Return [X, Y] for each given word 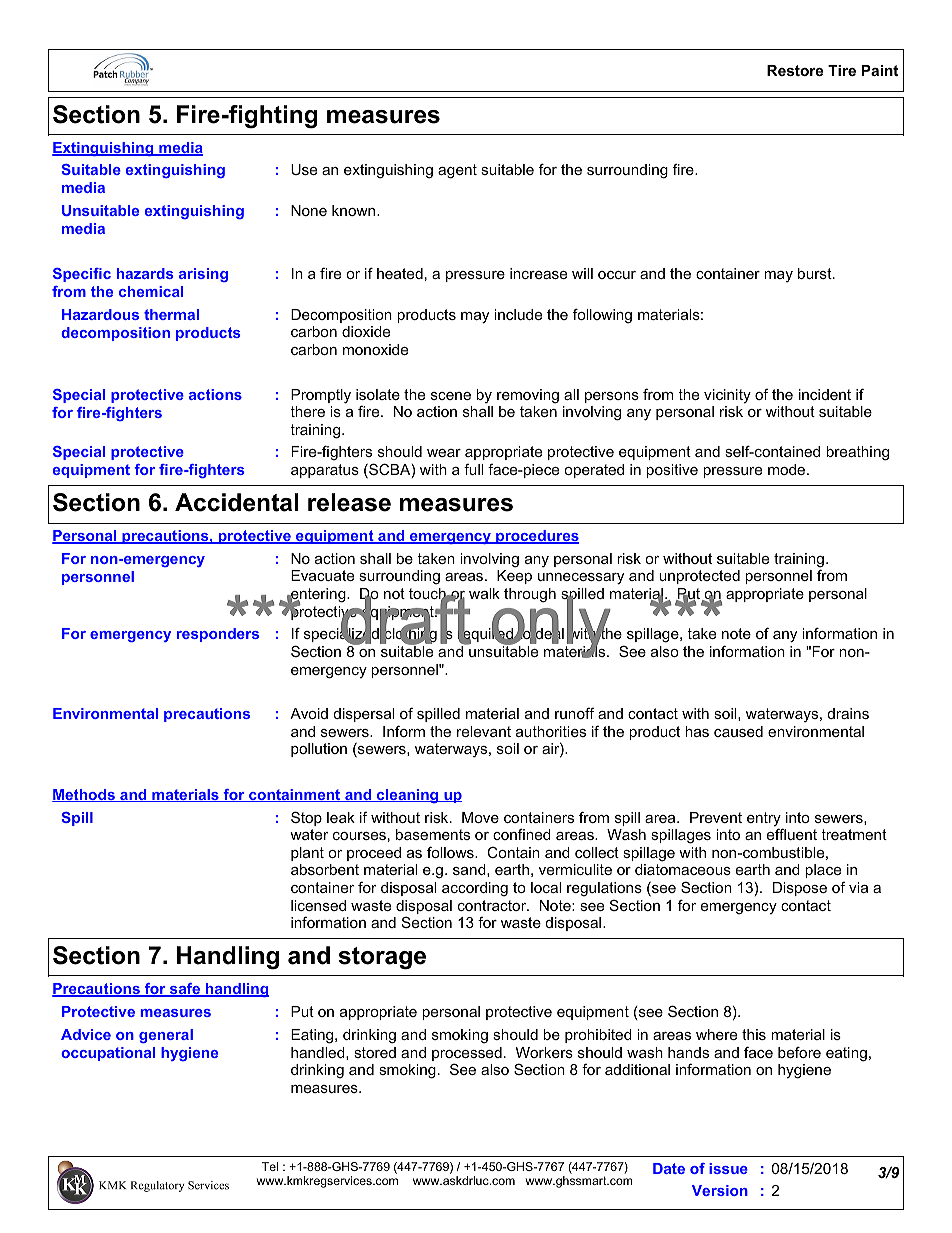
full [473, 469]
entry [765, 820]
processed [467, 1055]
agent [457, 171]
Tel [270, 1166]
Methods [84, 795]
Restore [795, 70]
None [309, 210]
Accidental [236, 502]
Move [480, 817]
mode [788, 469]
